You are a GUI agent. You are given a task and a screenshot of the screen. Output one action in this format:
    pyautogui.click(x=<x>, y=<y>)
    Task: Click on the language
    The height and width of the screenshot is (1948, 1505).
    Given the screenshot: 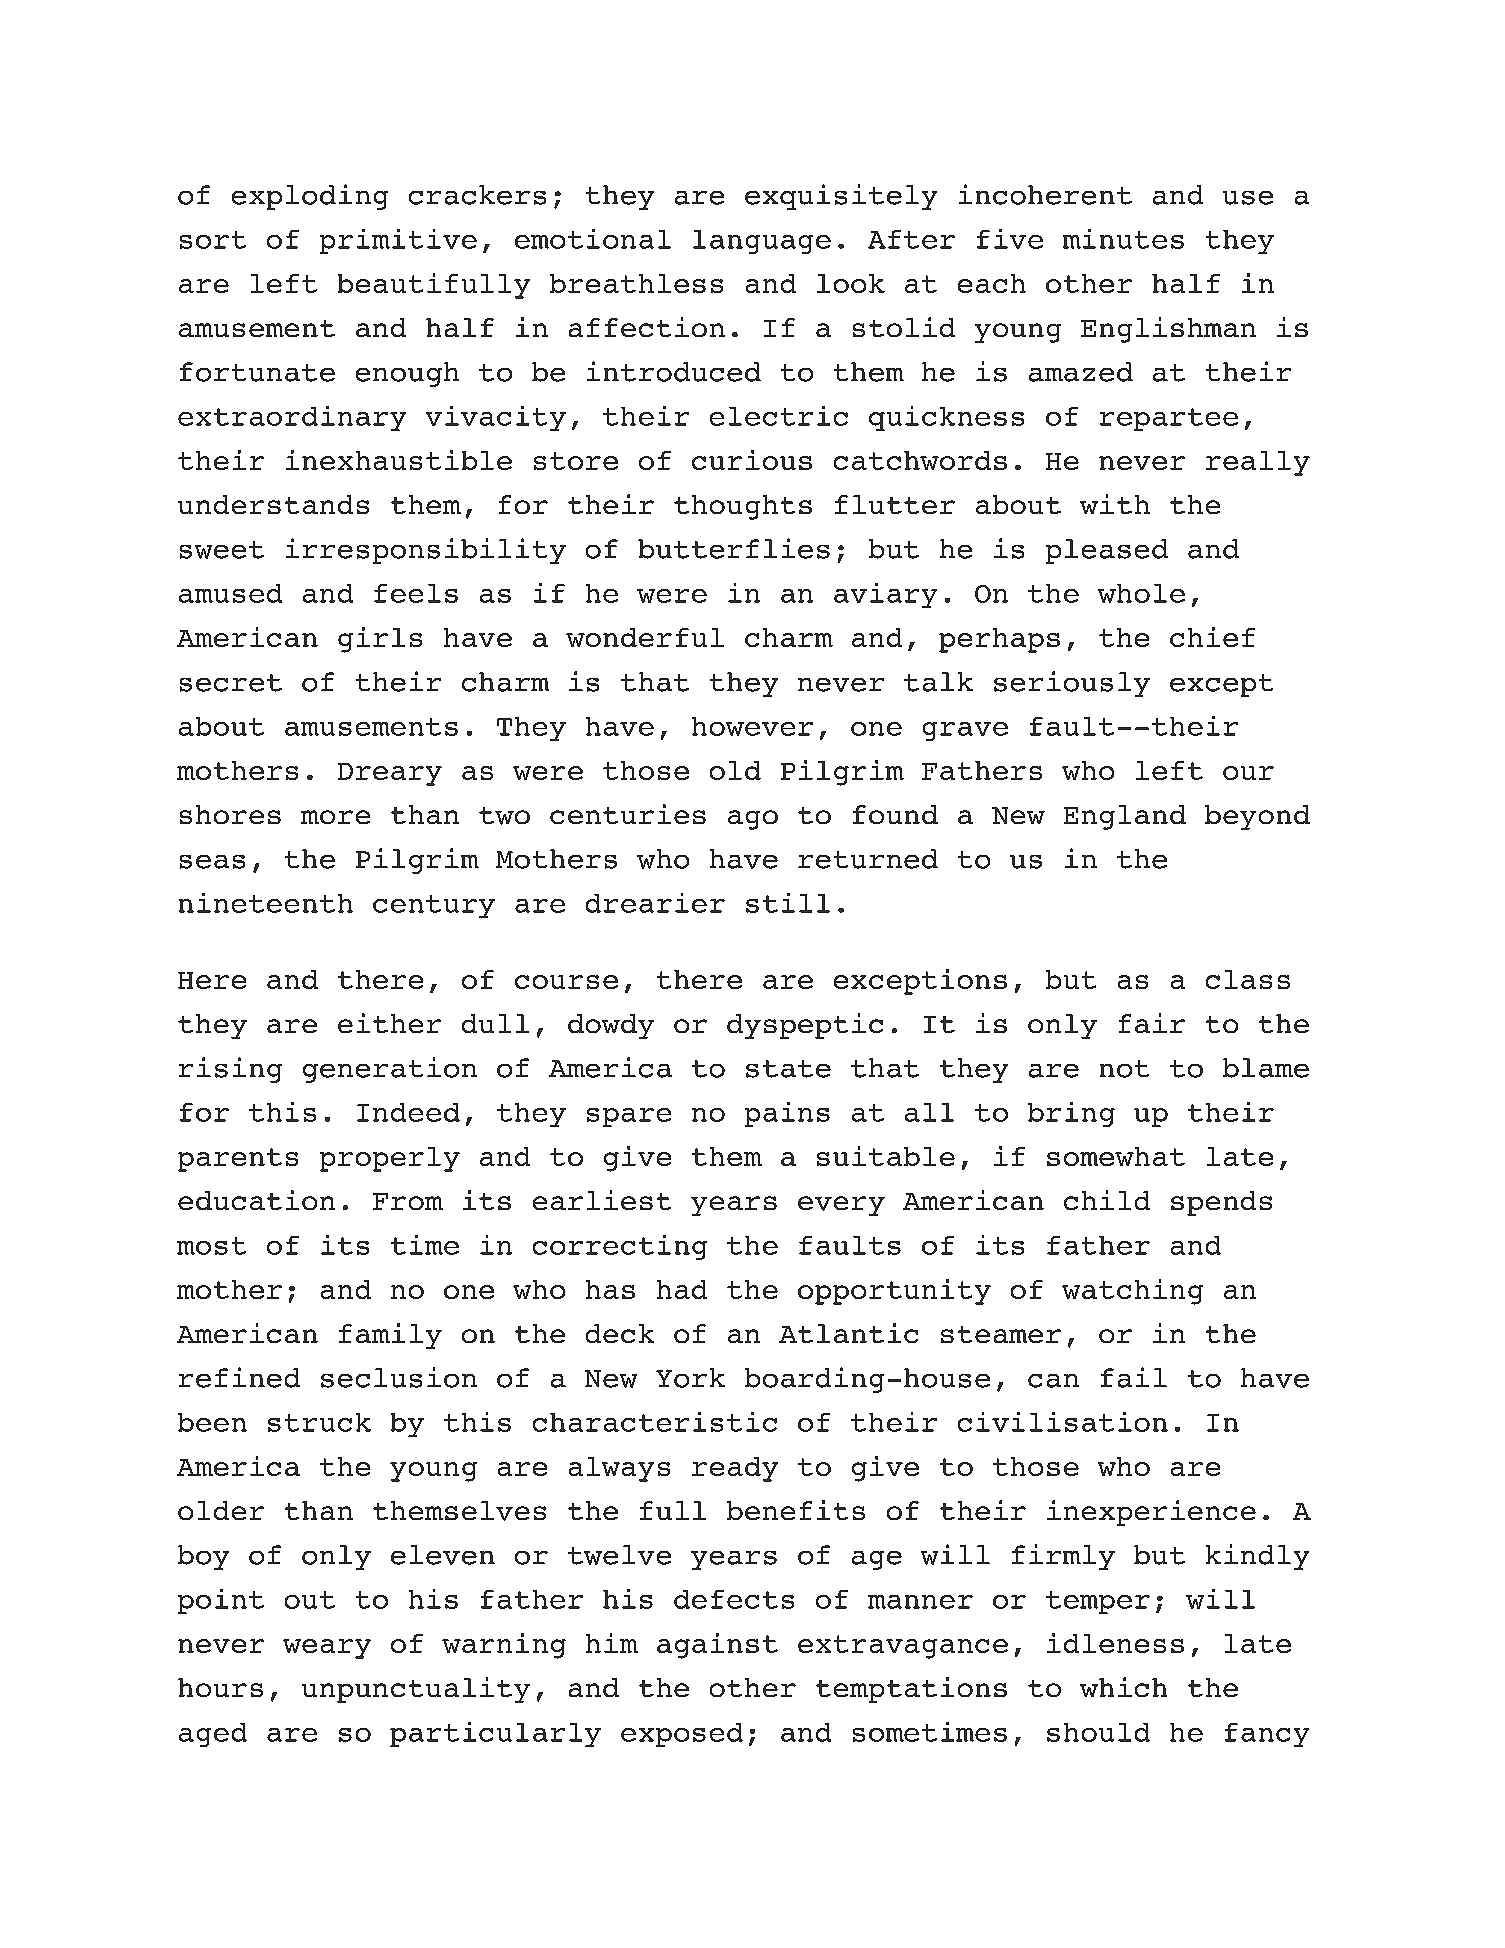 What is the action you would take?
    pyautogui.click(x=762, y=242)
